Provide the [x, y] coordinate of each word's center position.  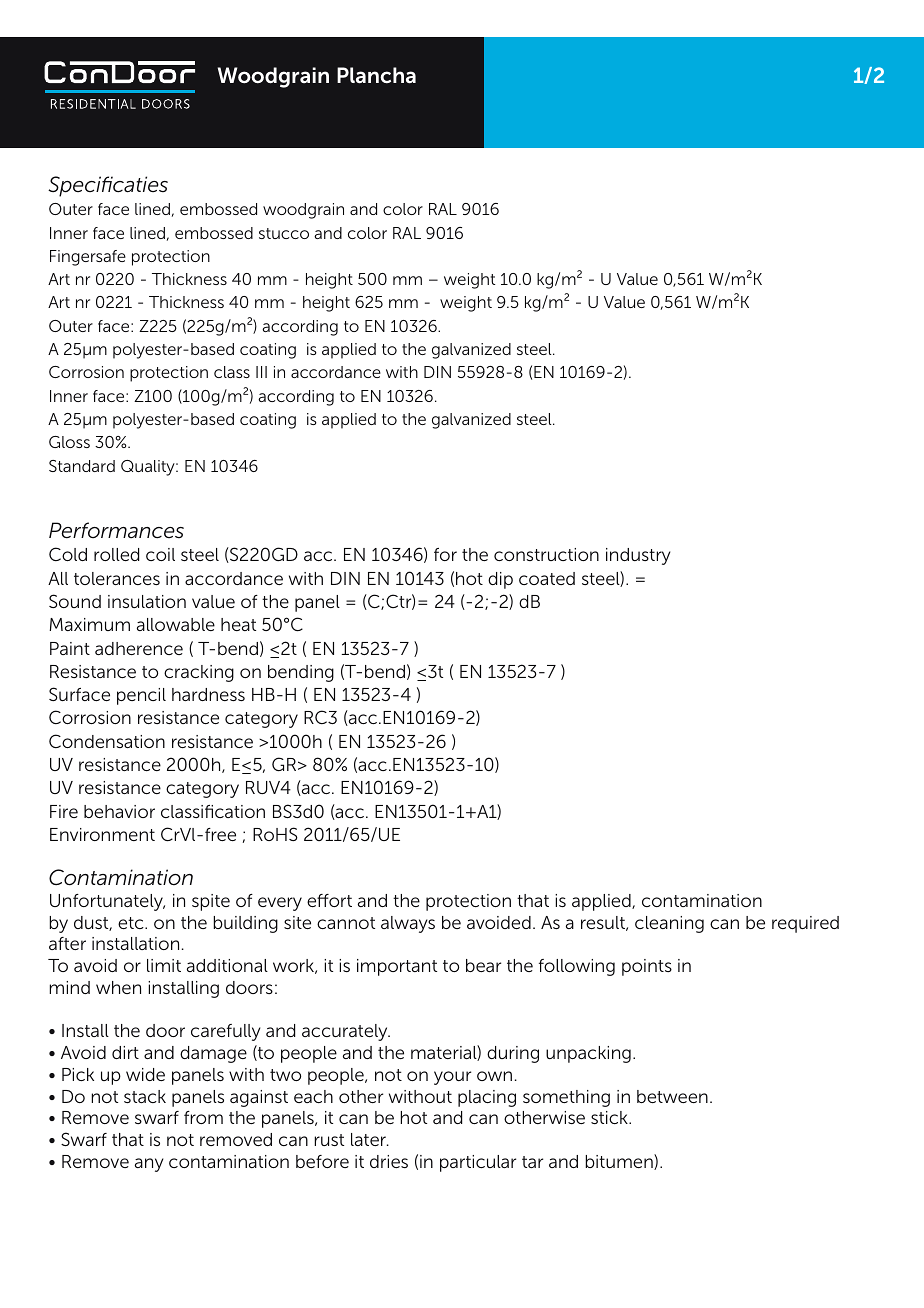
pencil [141, 696]
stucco [284, 233]
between [672, 1096]
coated [547, 578]
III [261, 372]
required [805, 924]
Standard [82, 466]
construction [546, 554]
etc [132, 923]
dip [500, 580]
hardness [208, 694]
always [408, 924]
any [149, 1165]
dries [389, 1161]
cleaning [669, 924]
